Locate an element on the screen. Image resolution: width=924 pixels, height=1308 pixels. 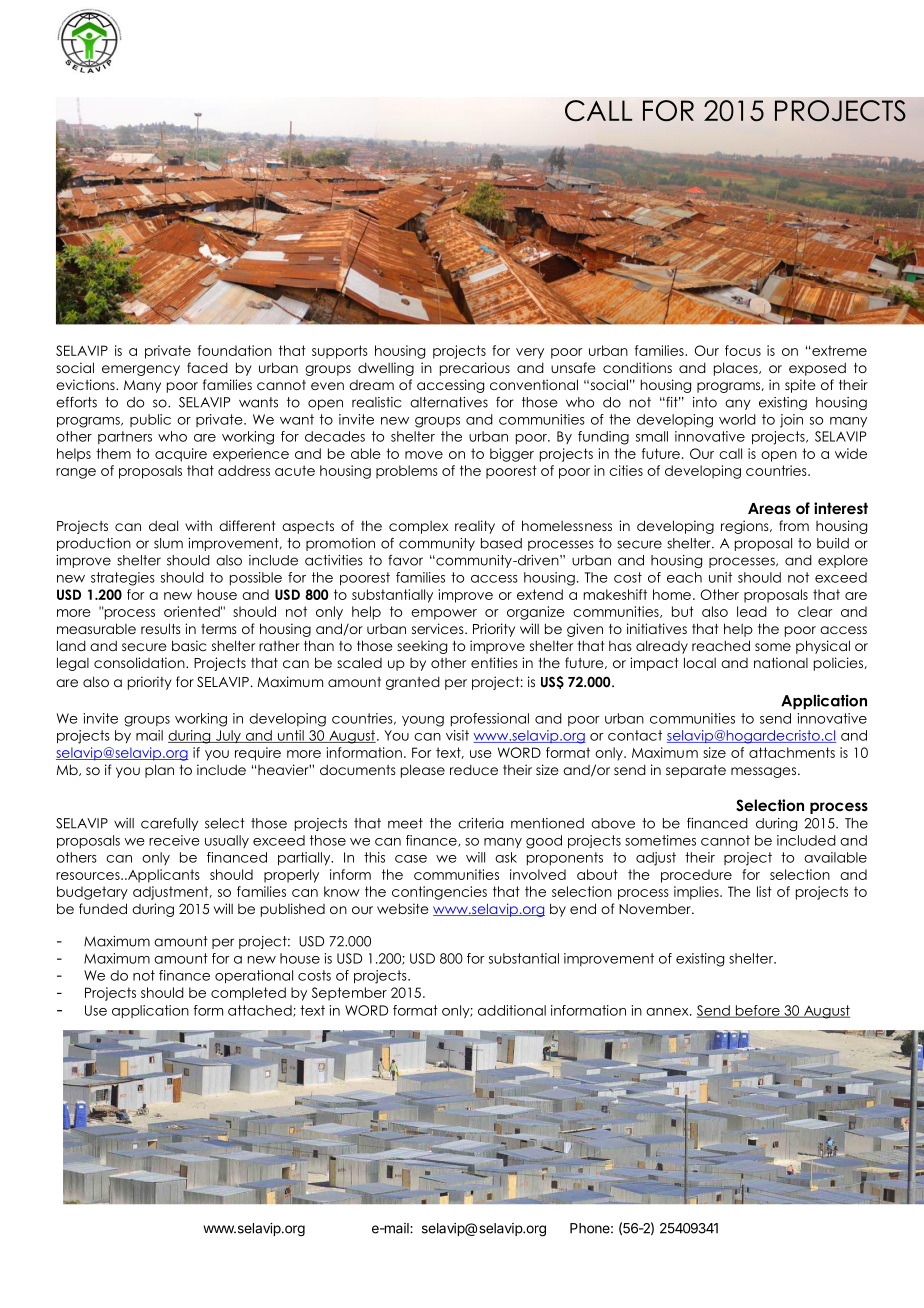
places is located at coordinates (737, 369).
